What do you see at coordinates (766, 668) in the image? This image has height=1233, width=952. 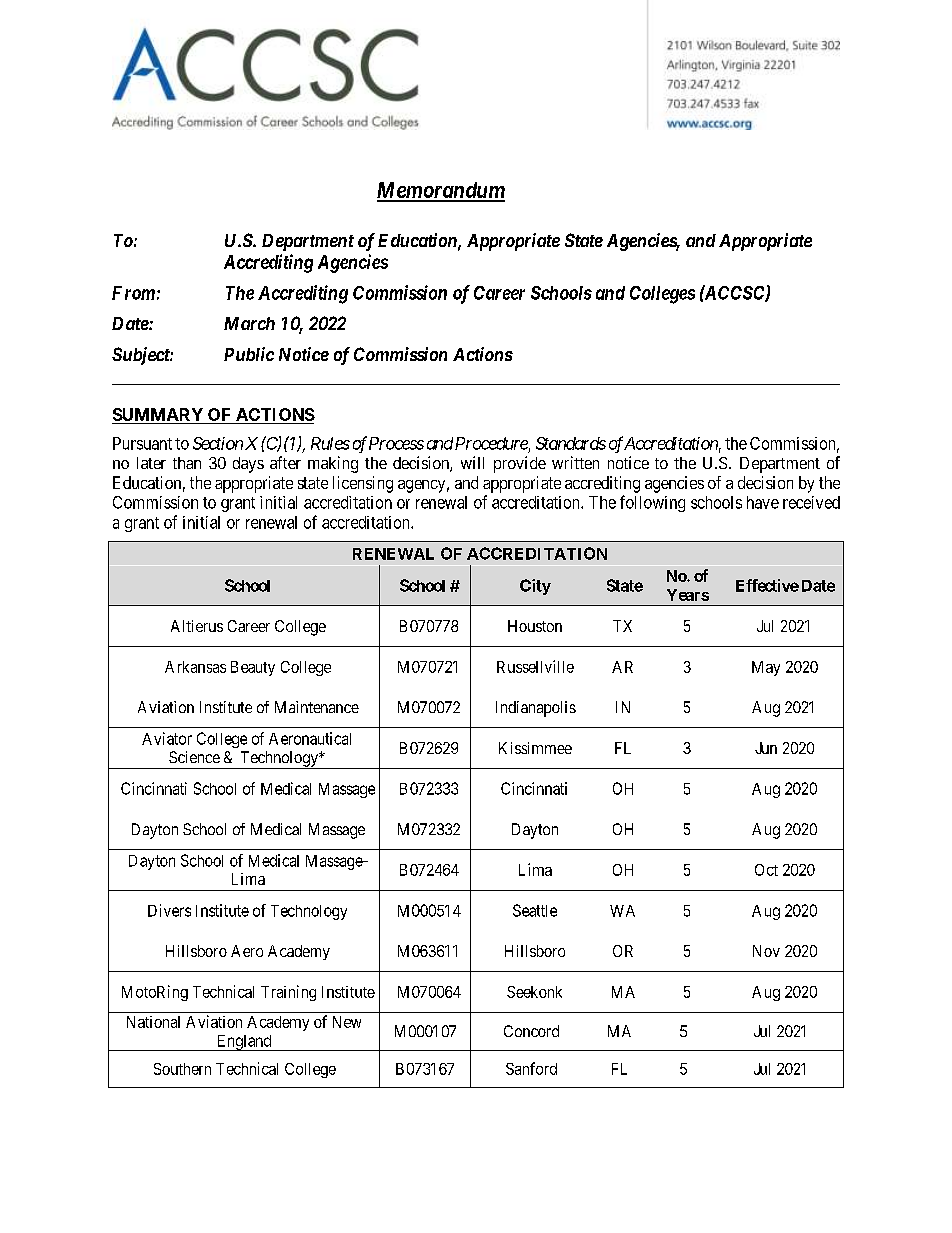 I see `May` at bounding box center [766, 668].
